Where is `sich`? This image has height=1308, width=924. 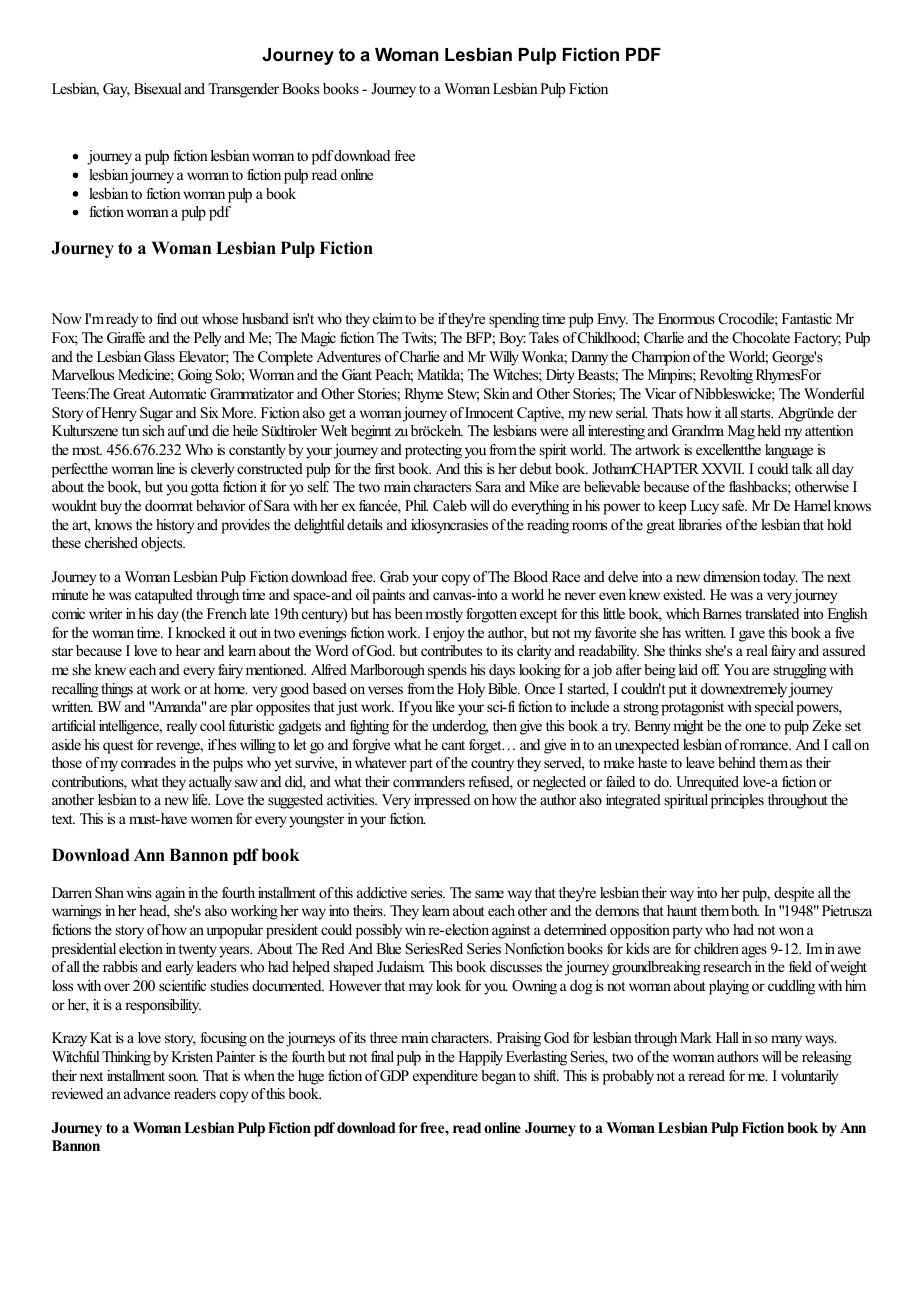
sich is located at coordinates (154, 430).
